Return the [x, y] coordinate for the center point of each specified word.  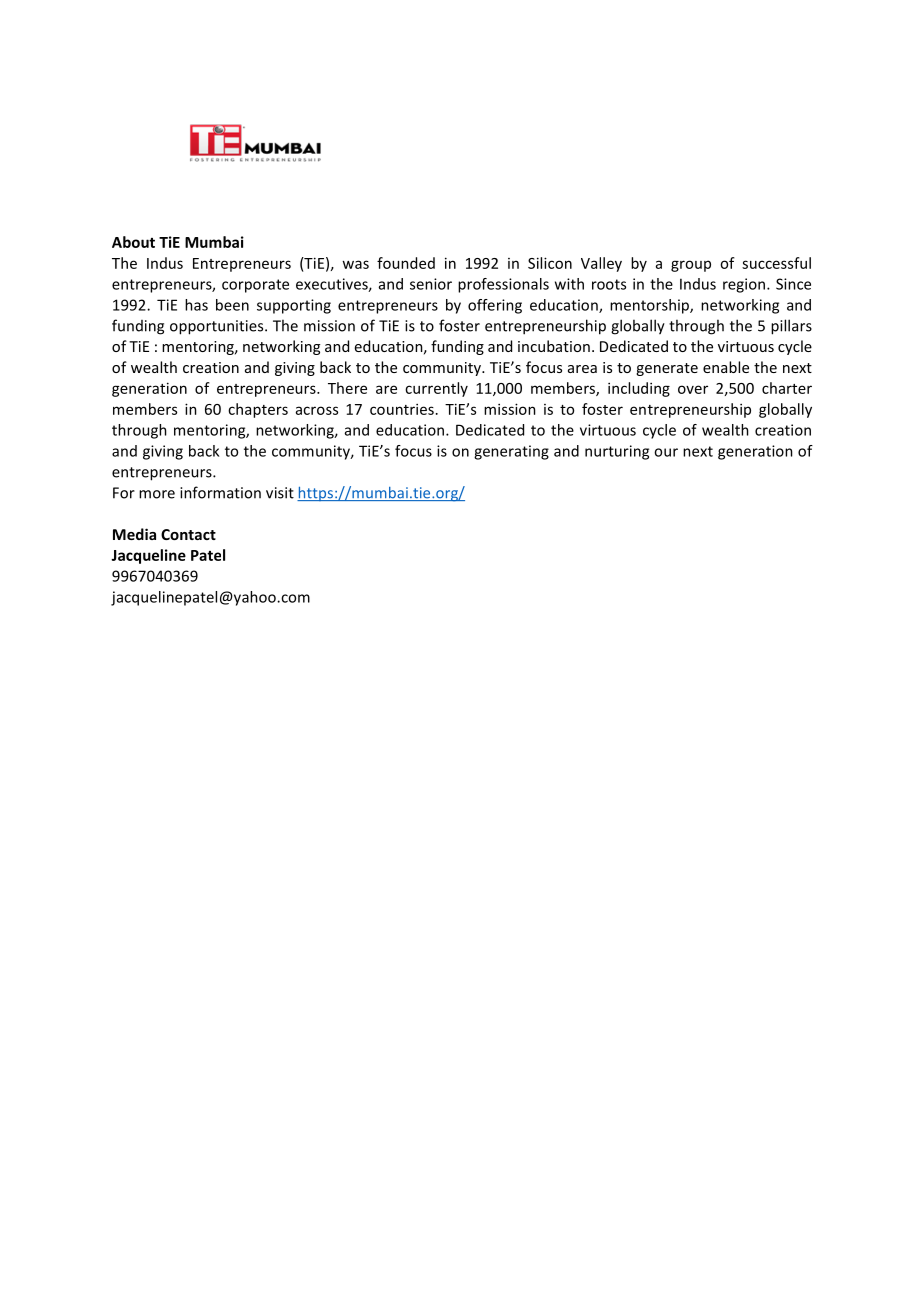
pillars [791, 327]
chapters [258, 410]
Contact [188, 534]
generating [511, 452]
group [691, 266]
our [666, 452]
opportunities [218, 327]
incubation [554, 346]
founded [406, 263]
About [133, 242]
